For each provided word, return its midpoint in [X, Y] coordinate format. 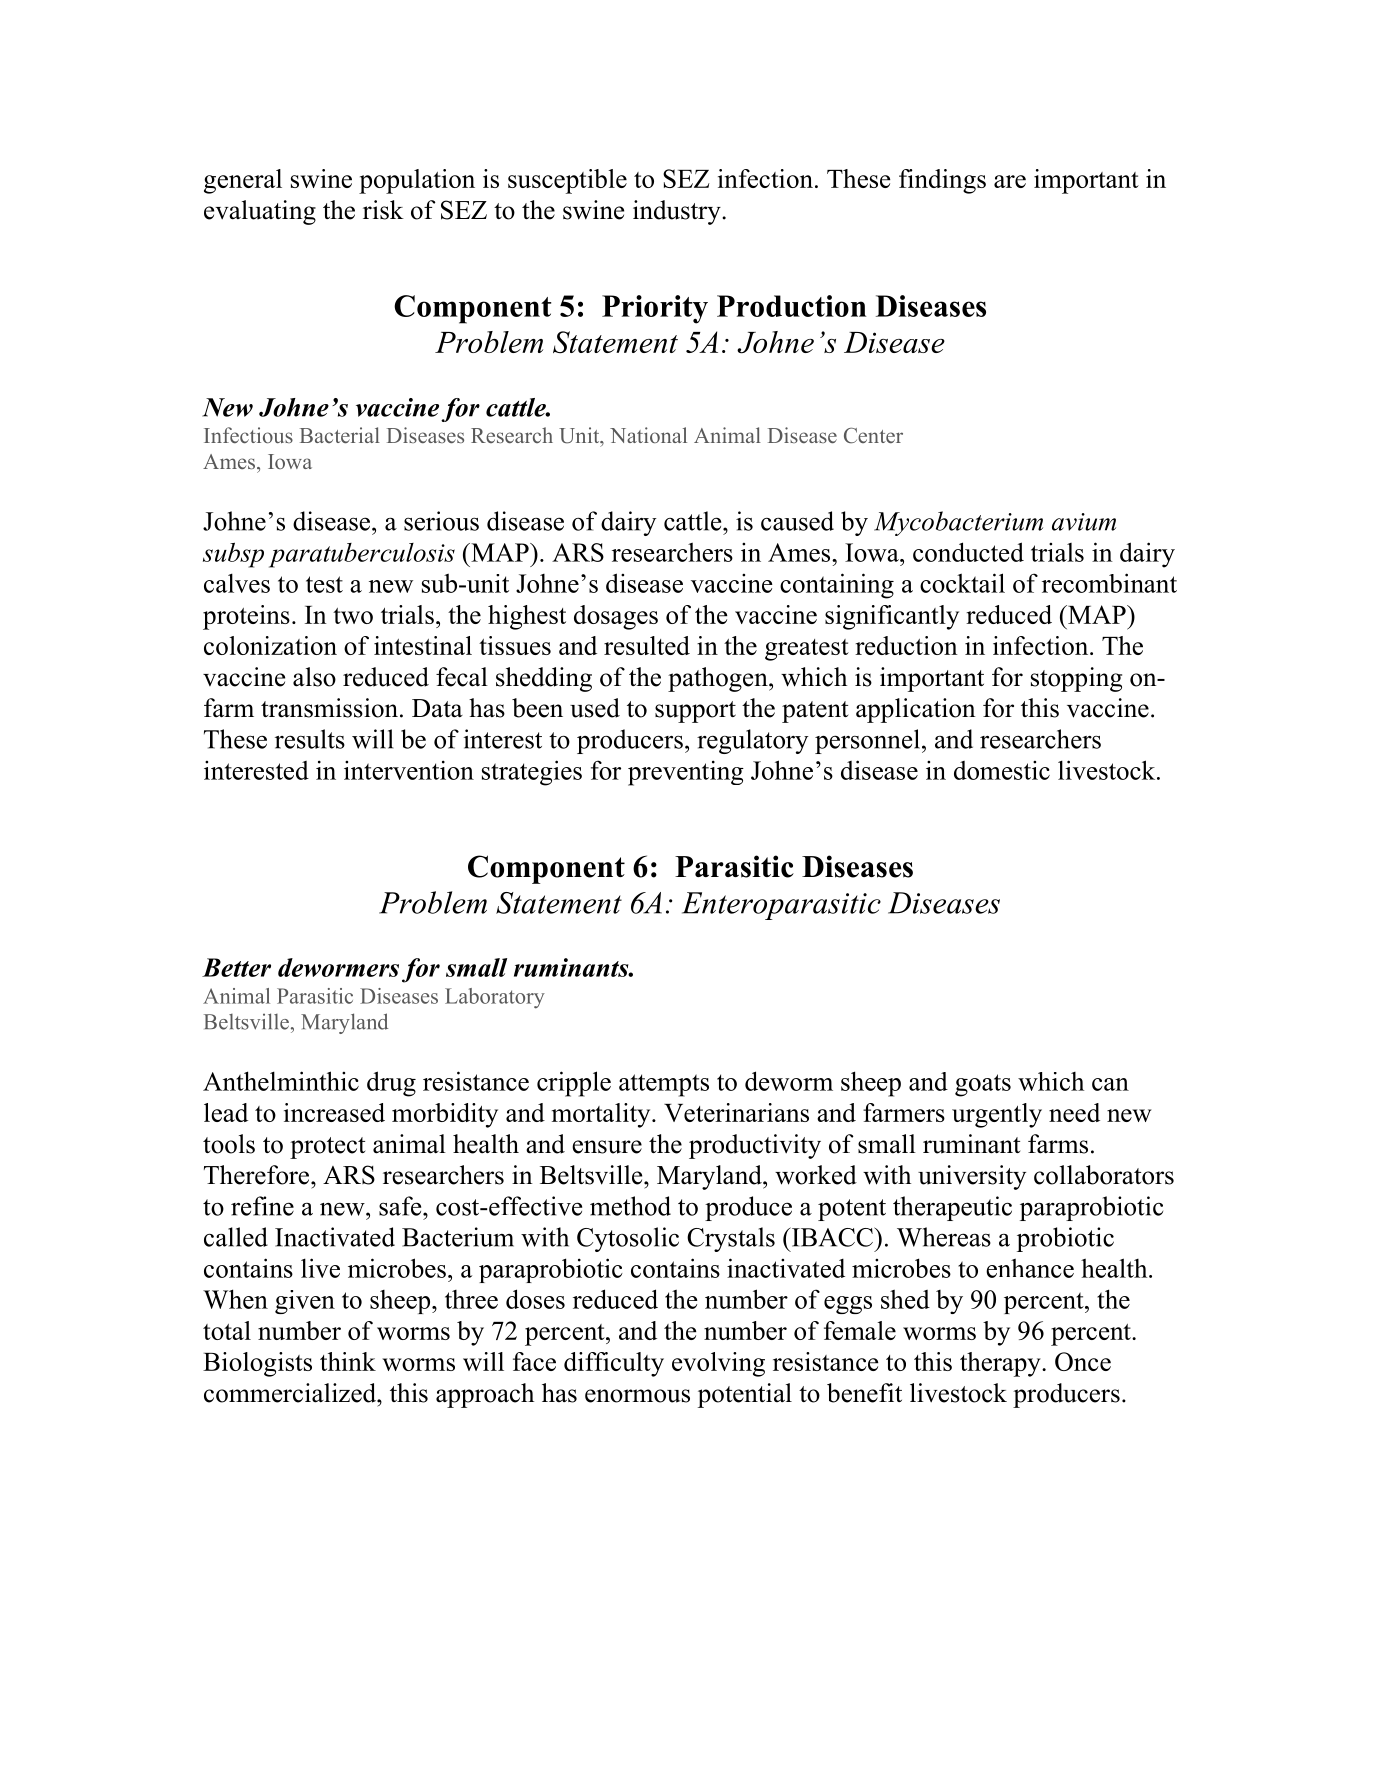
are [1010, 181]
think [348, 1361]
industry [678, 212]
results [310, 739]
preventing [686, 773]
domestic [1002, 770]
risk [383, 210]
